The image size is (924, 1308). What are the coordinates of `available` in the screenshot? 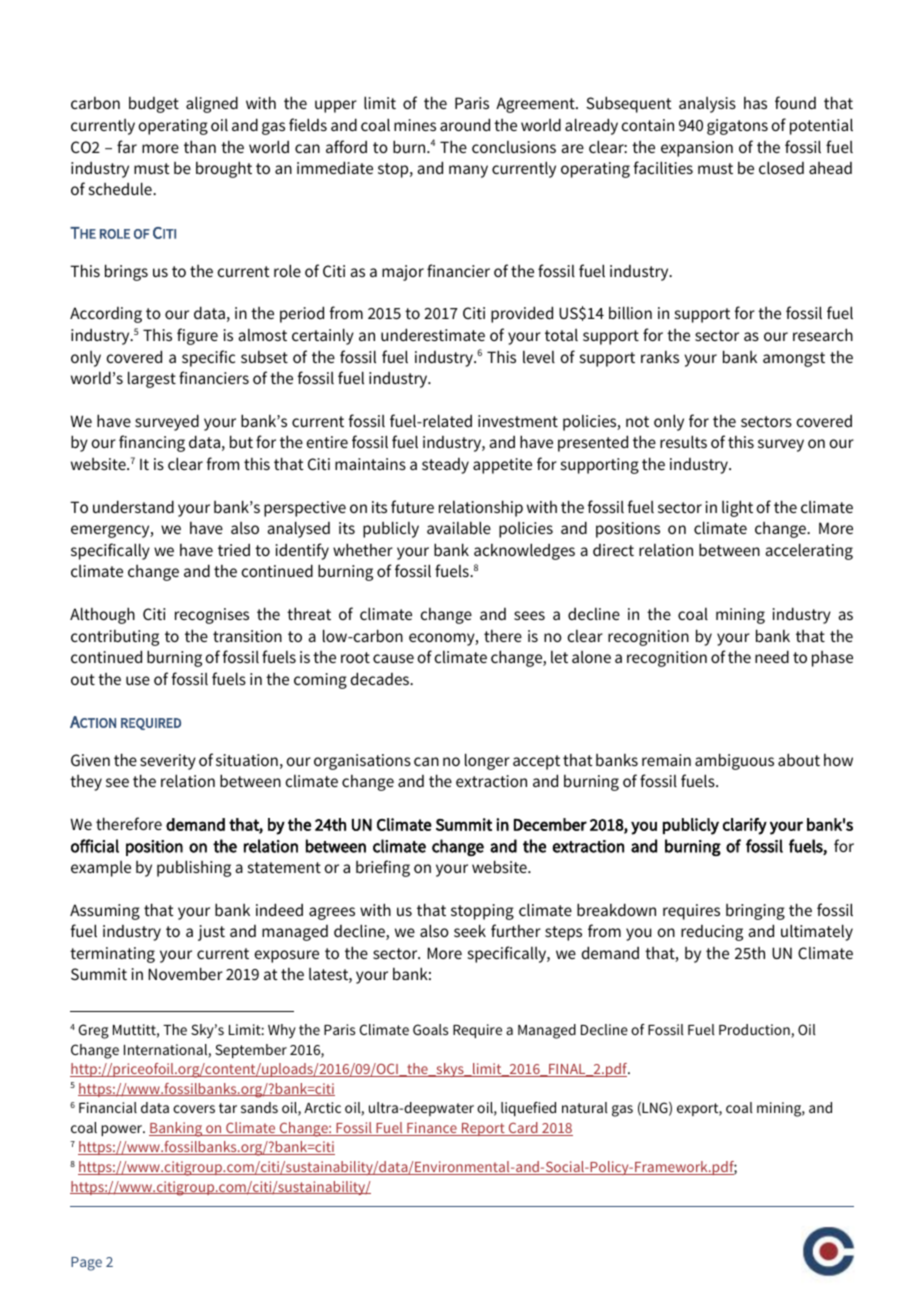 It's located at (459, 527).
